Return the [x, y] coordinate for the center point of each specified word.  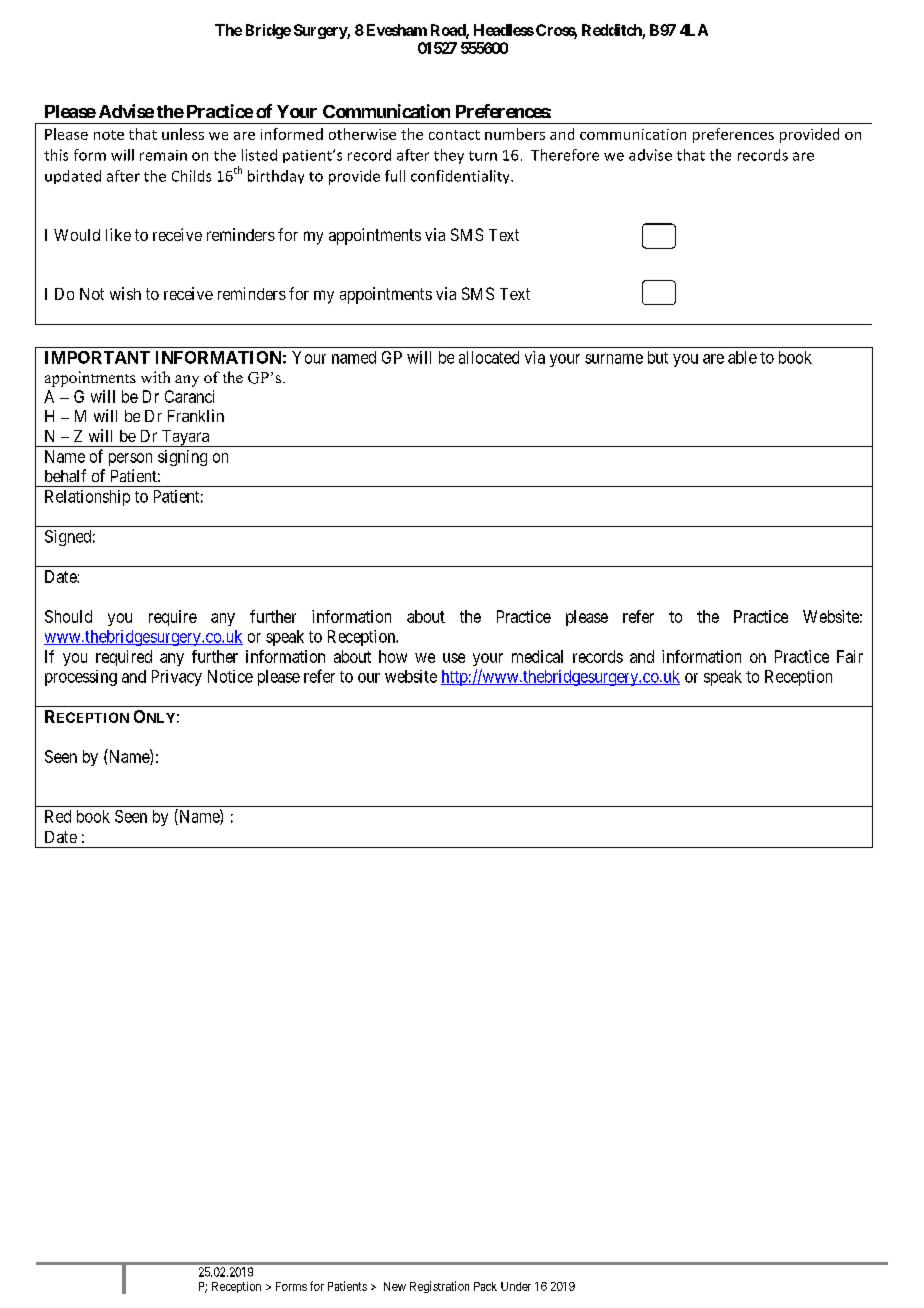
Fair [850, 656]
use [454, 658]
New [395, 1286]
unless [183, 134]
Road [449, 31]
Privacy [177, 678]
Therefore [565, 155]
